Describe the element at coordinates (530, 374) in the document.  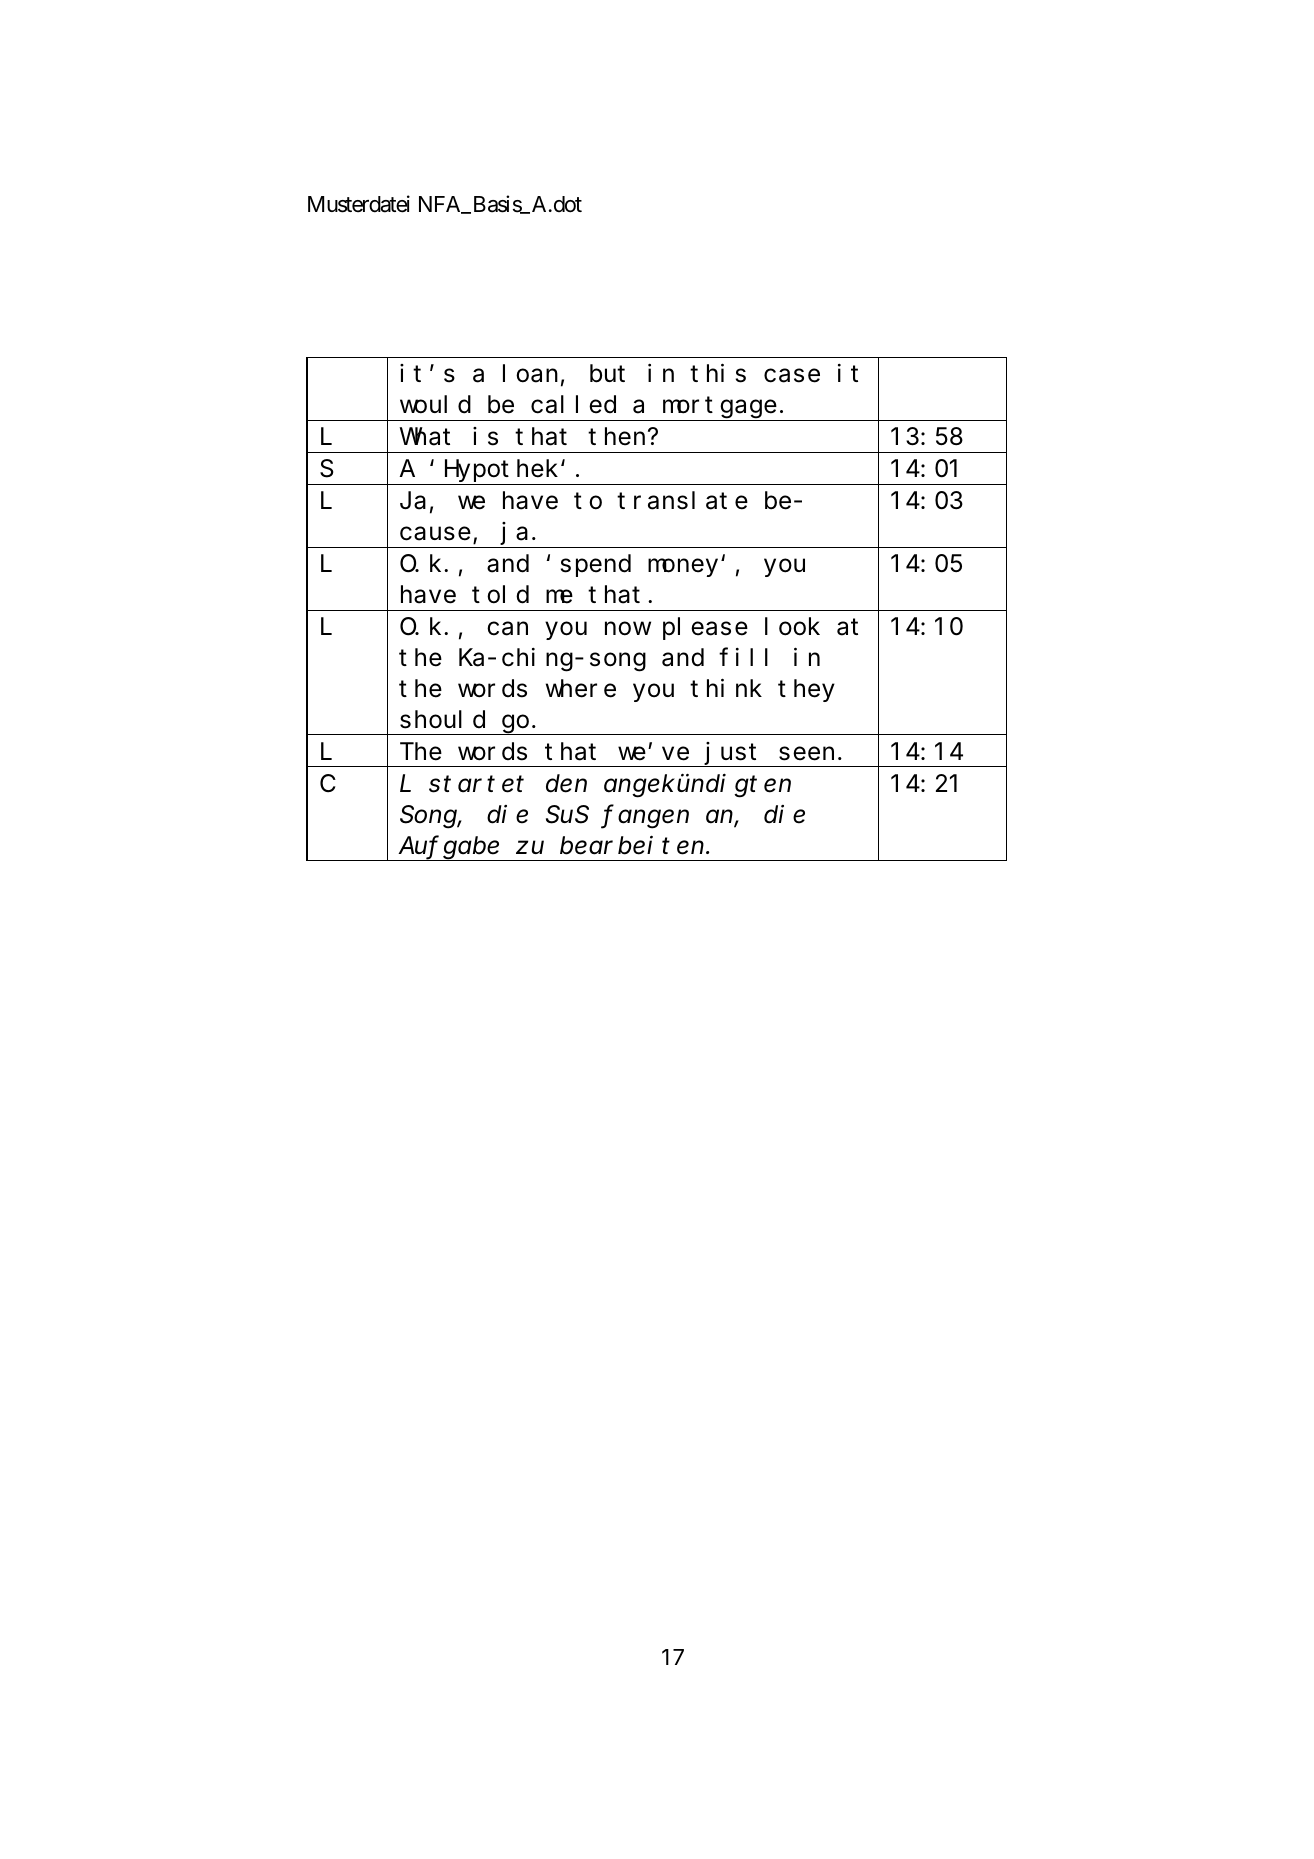
I see `loan` at that location.
